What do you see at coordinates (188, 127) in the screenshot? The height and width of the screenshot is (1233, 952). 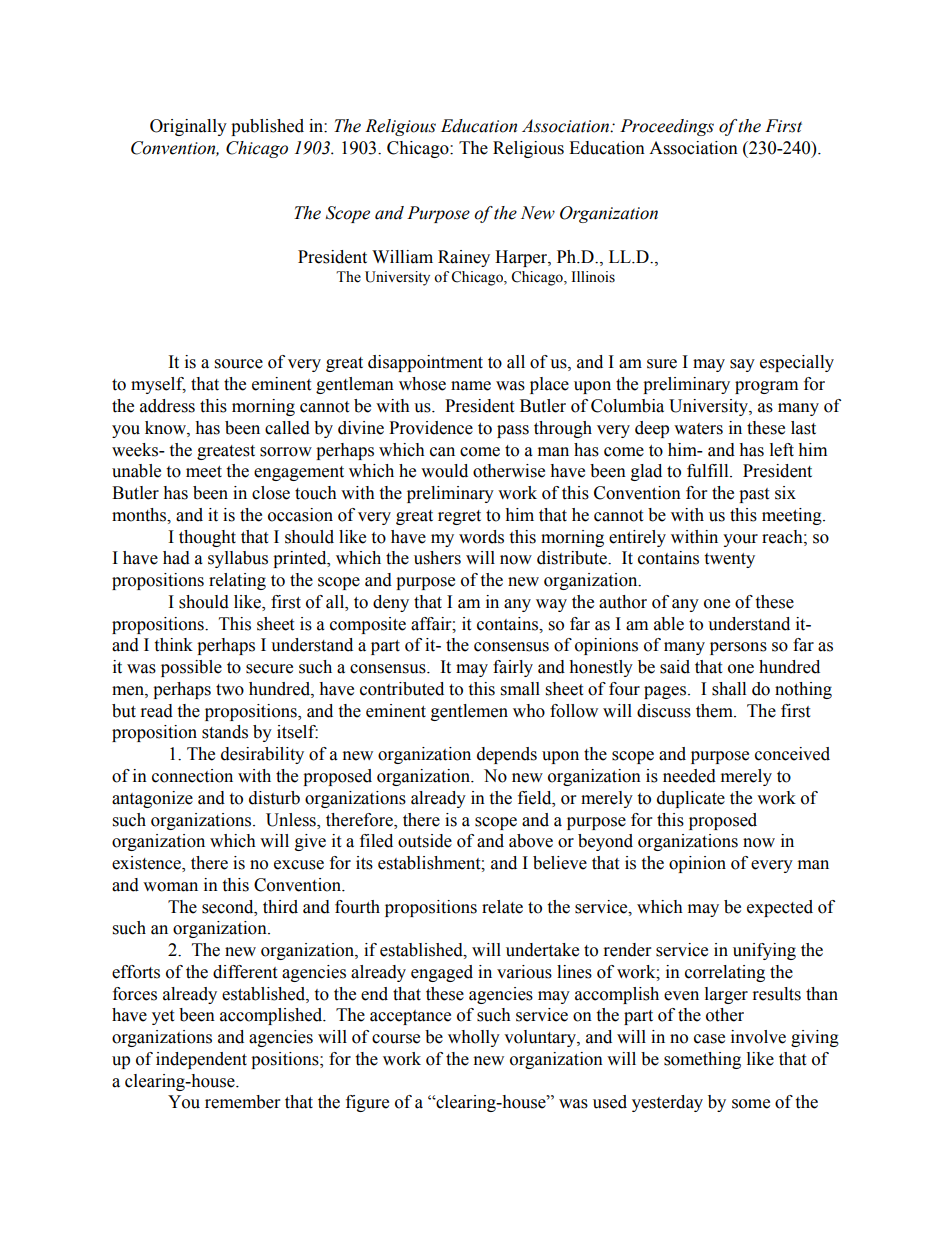 I see `Originally` at bounding box center [188, 127].
